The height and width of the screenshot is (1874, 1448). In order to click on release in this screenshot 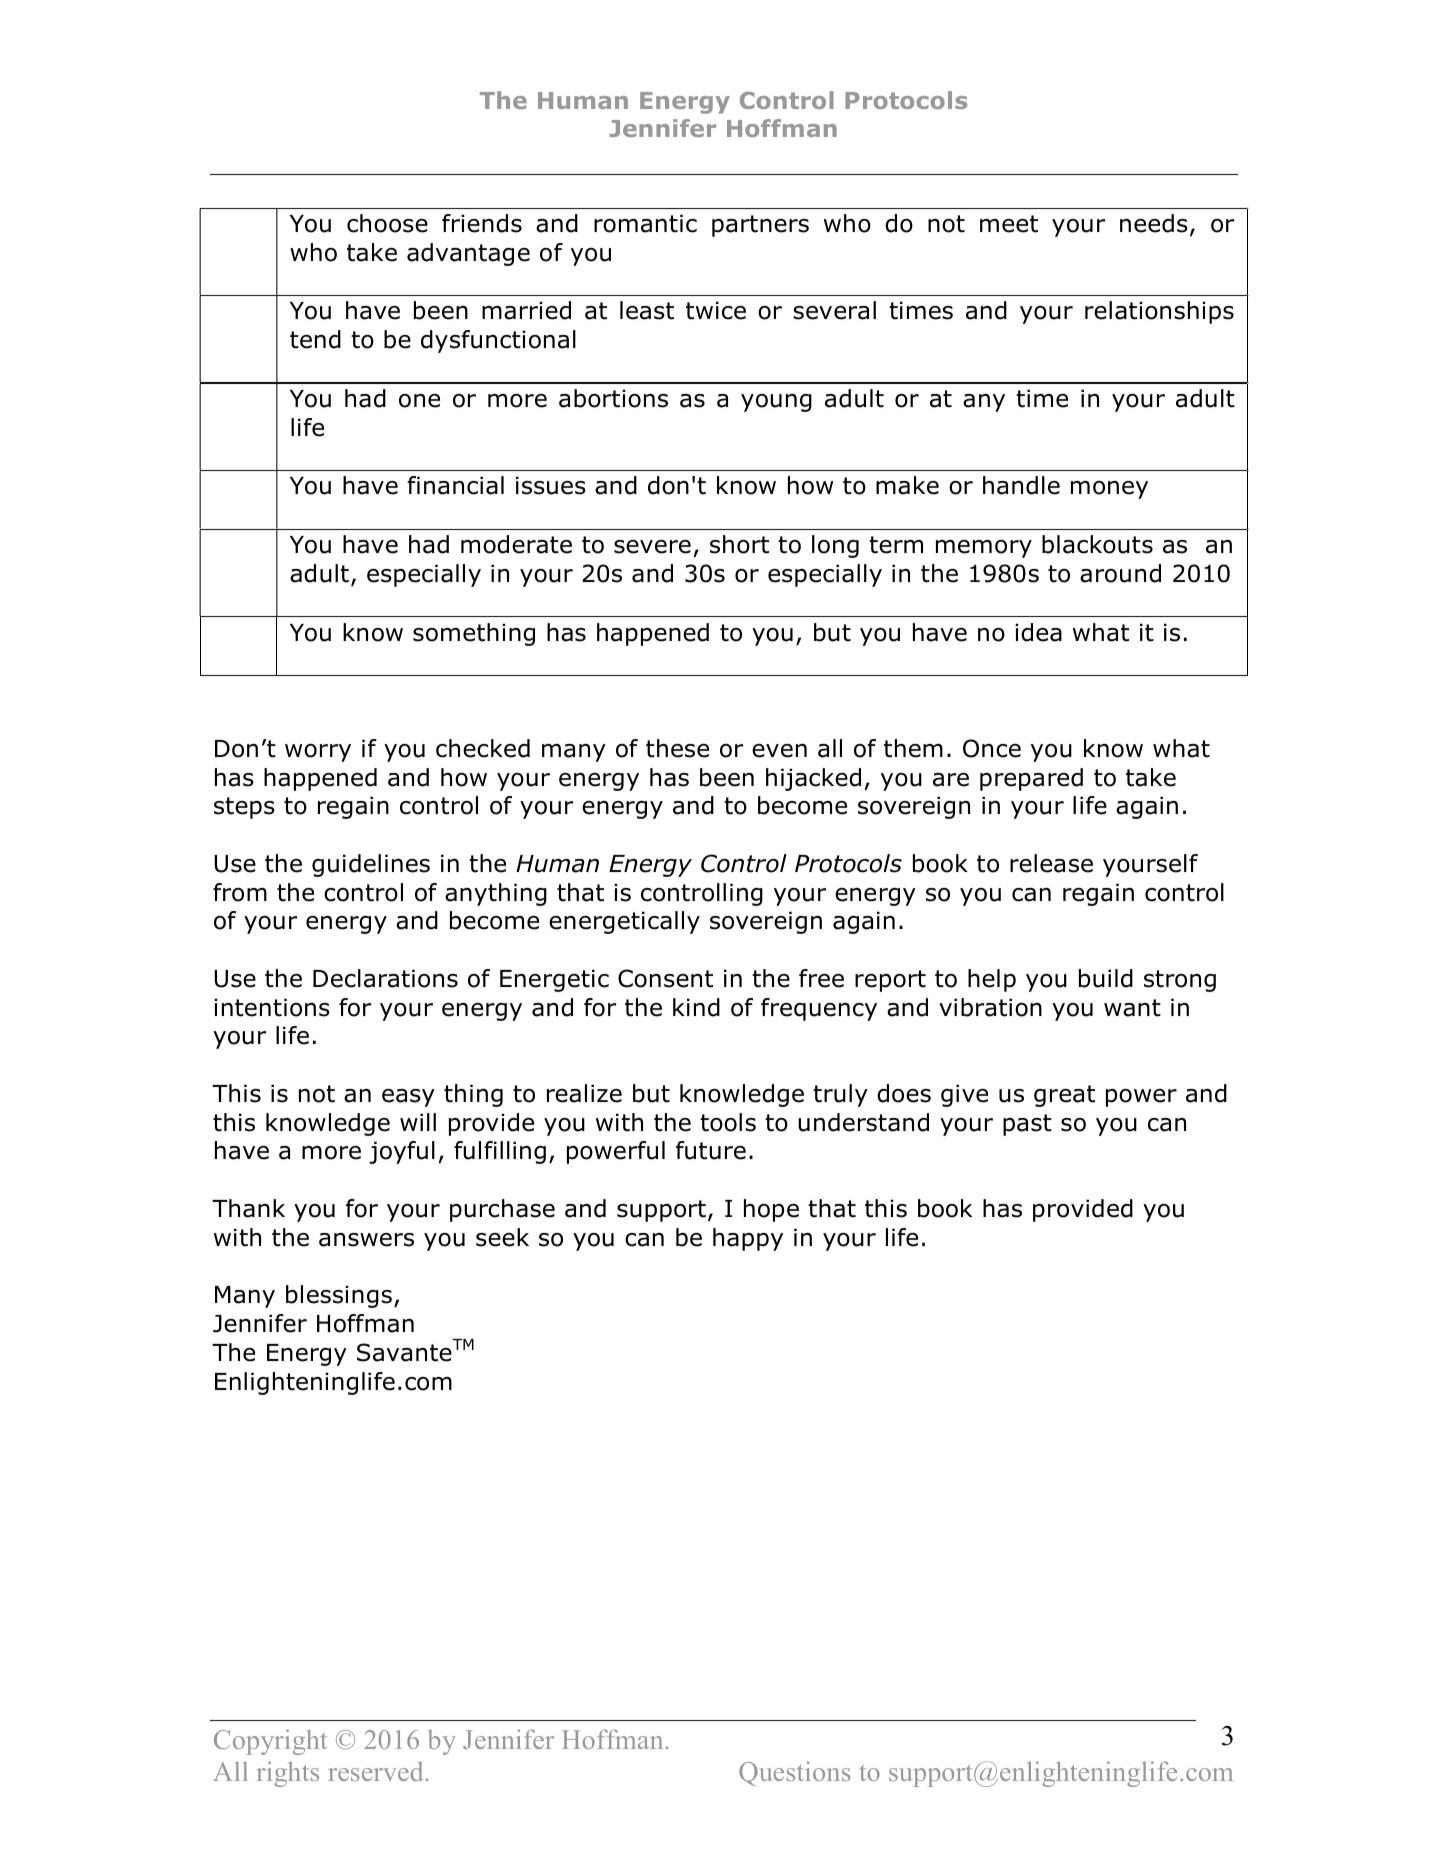, I will do `click(1051, 863)`.
